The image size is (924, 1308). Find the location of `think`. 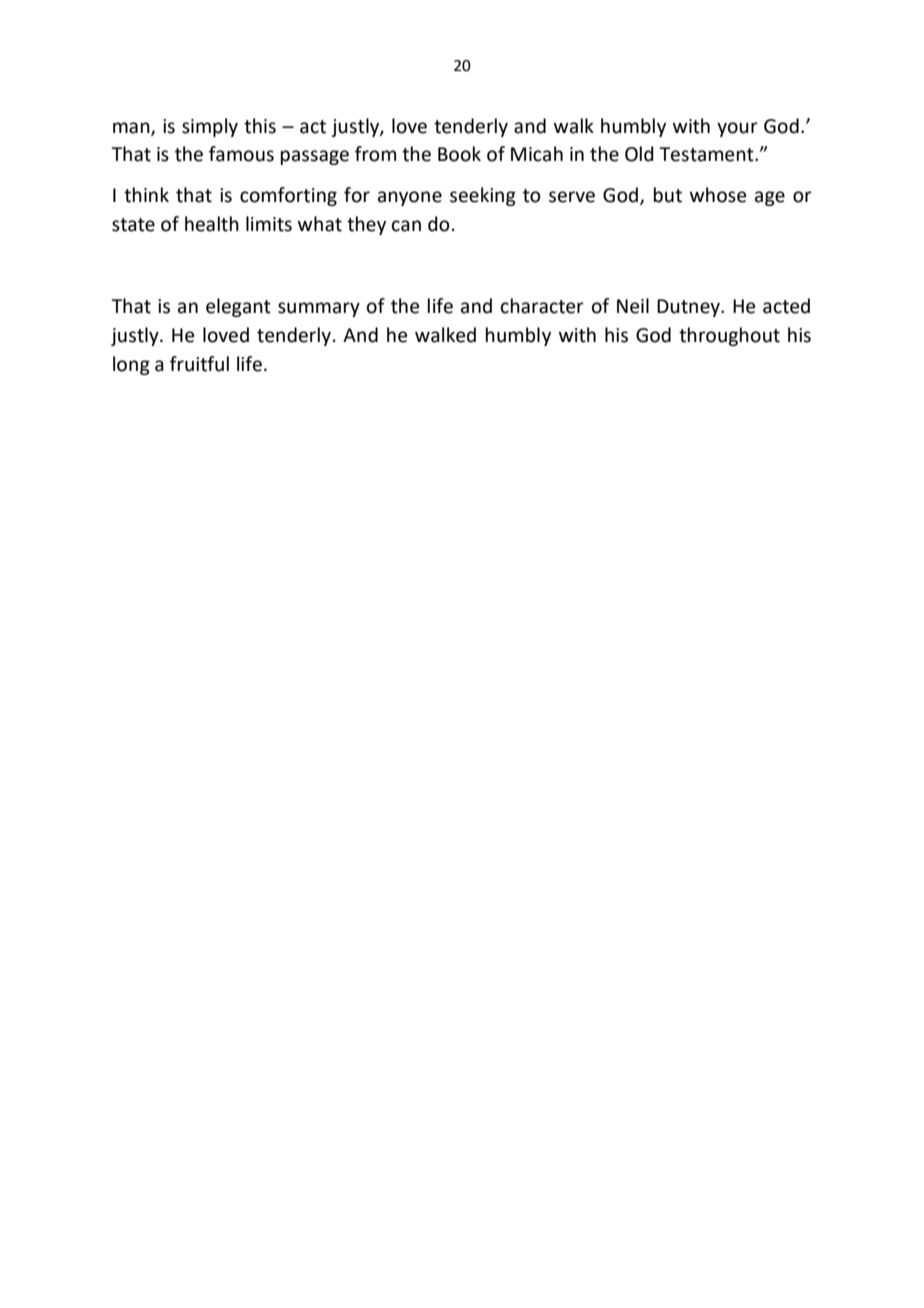

think is located at coordinates (146, 195).
